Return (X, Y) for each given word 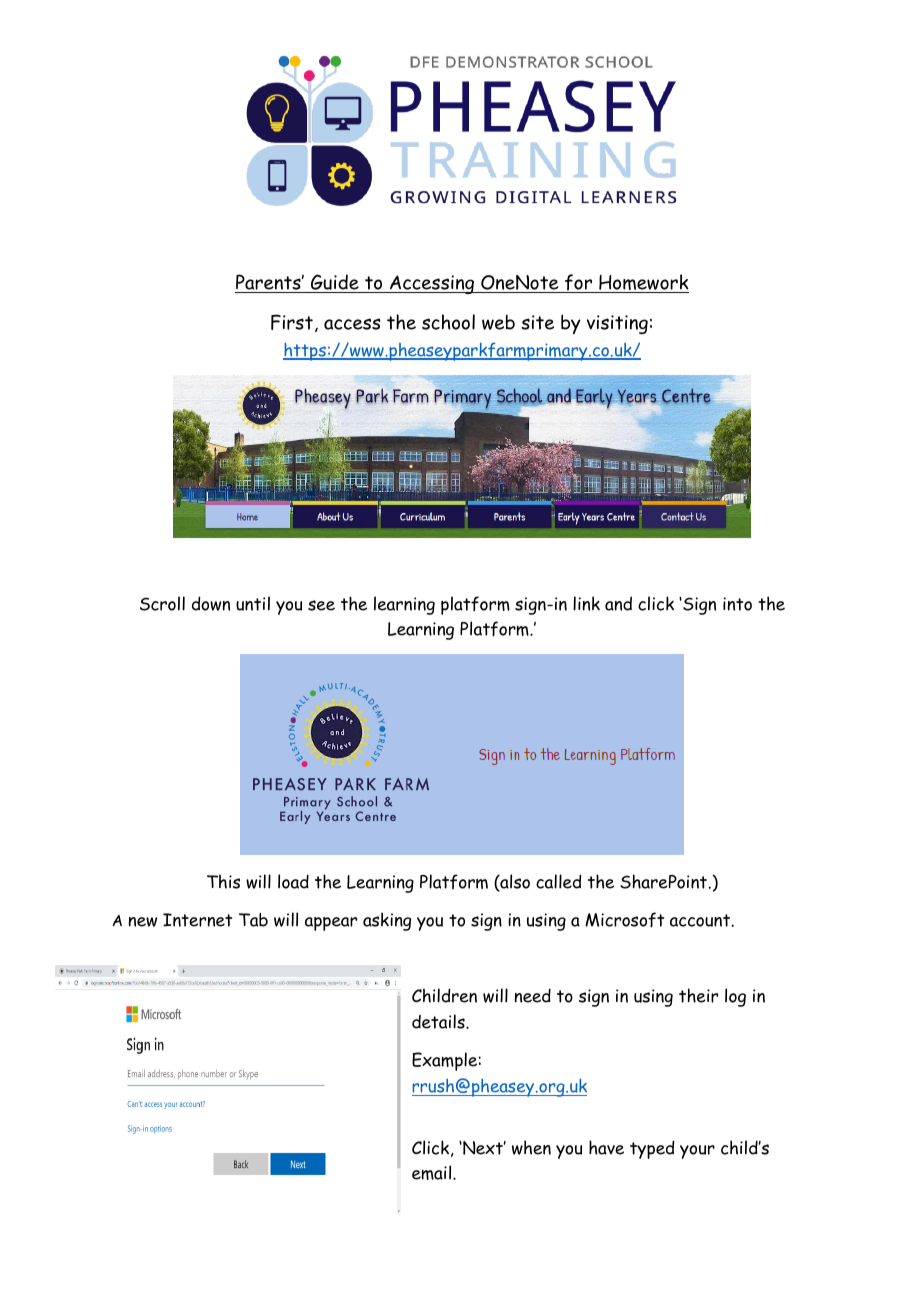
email (433, 1172)
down (211, 603)
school (448, 322)
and (618, 603)
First (292, 322)
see (321, 605)
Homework (643, 283)
